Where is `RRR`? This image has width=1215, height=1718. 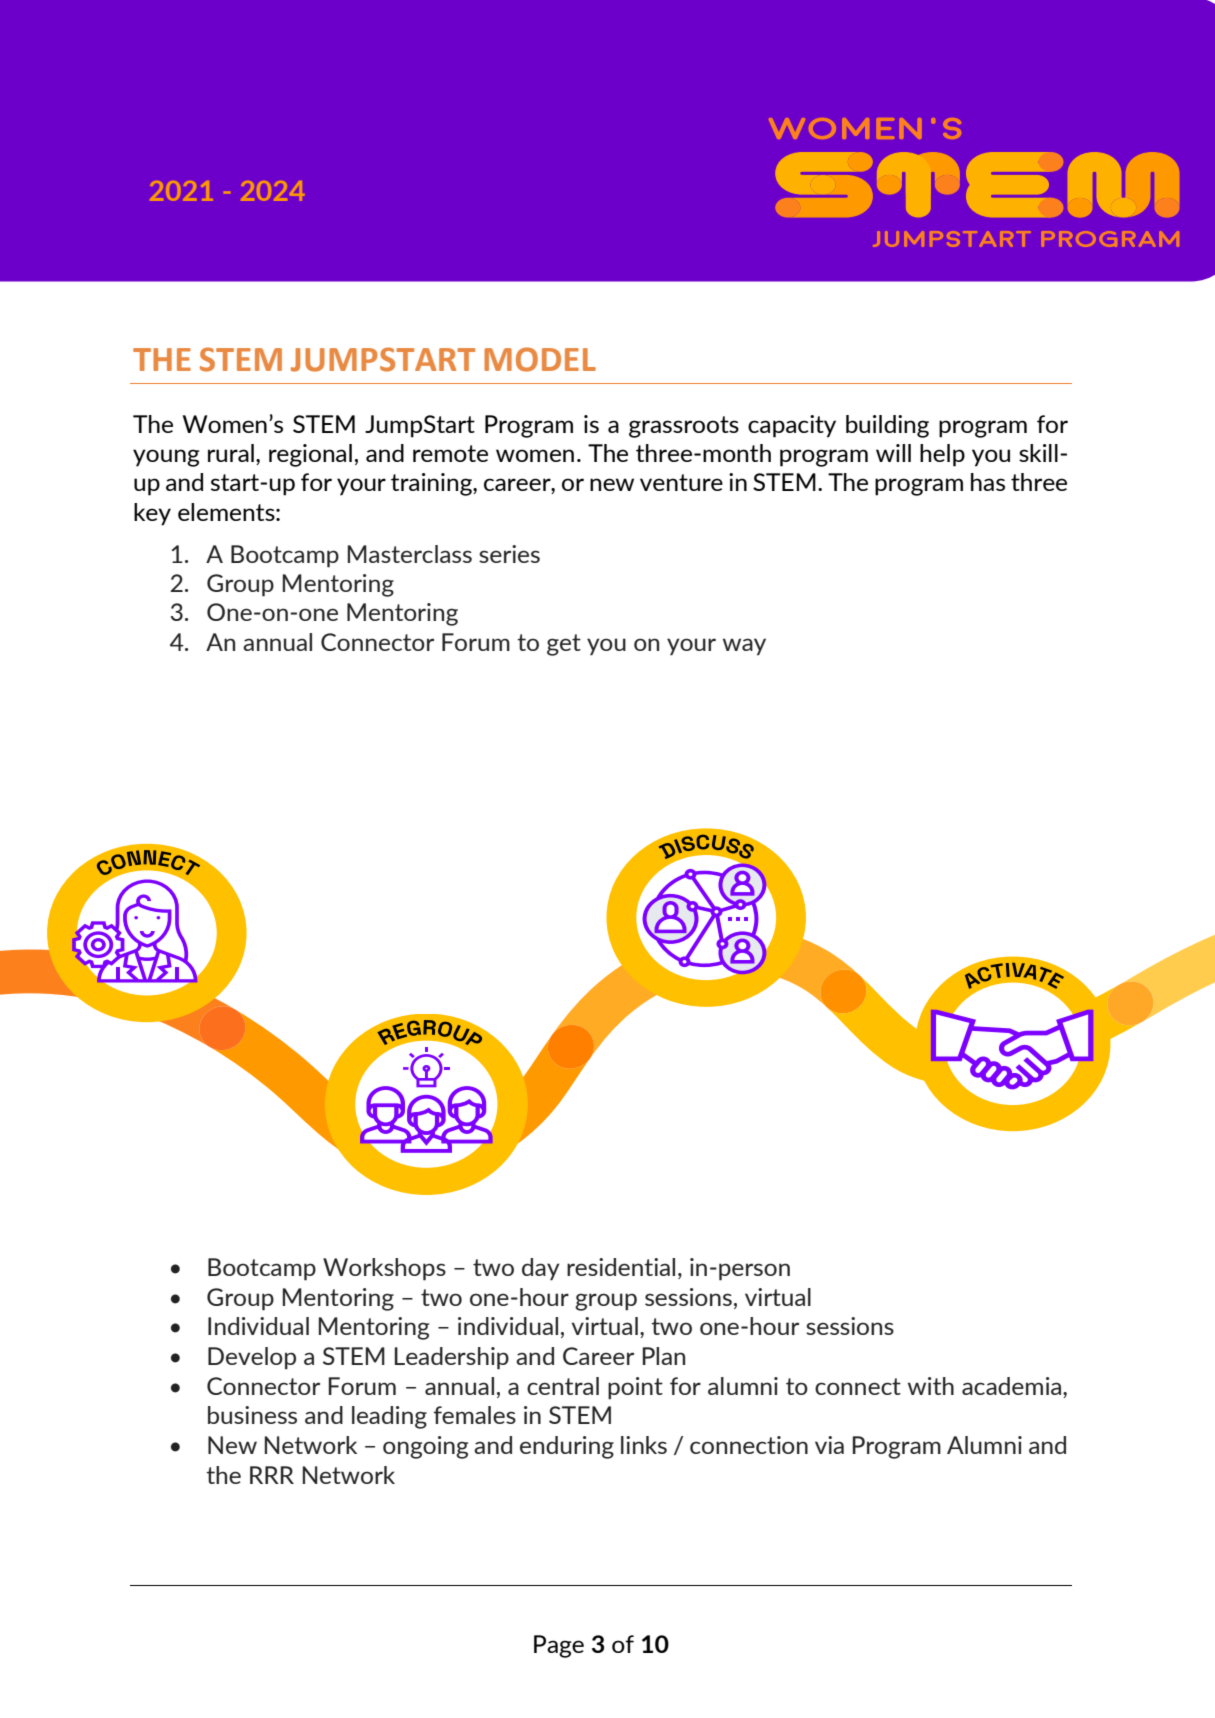
RRR is located at coordinates (272, 1475).
